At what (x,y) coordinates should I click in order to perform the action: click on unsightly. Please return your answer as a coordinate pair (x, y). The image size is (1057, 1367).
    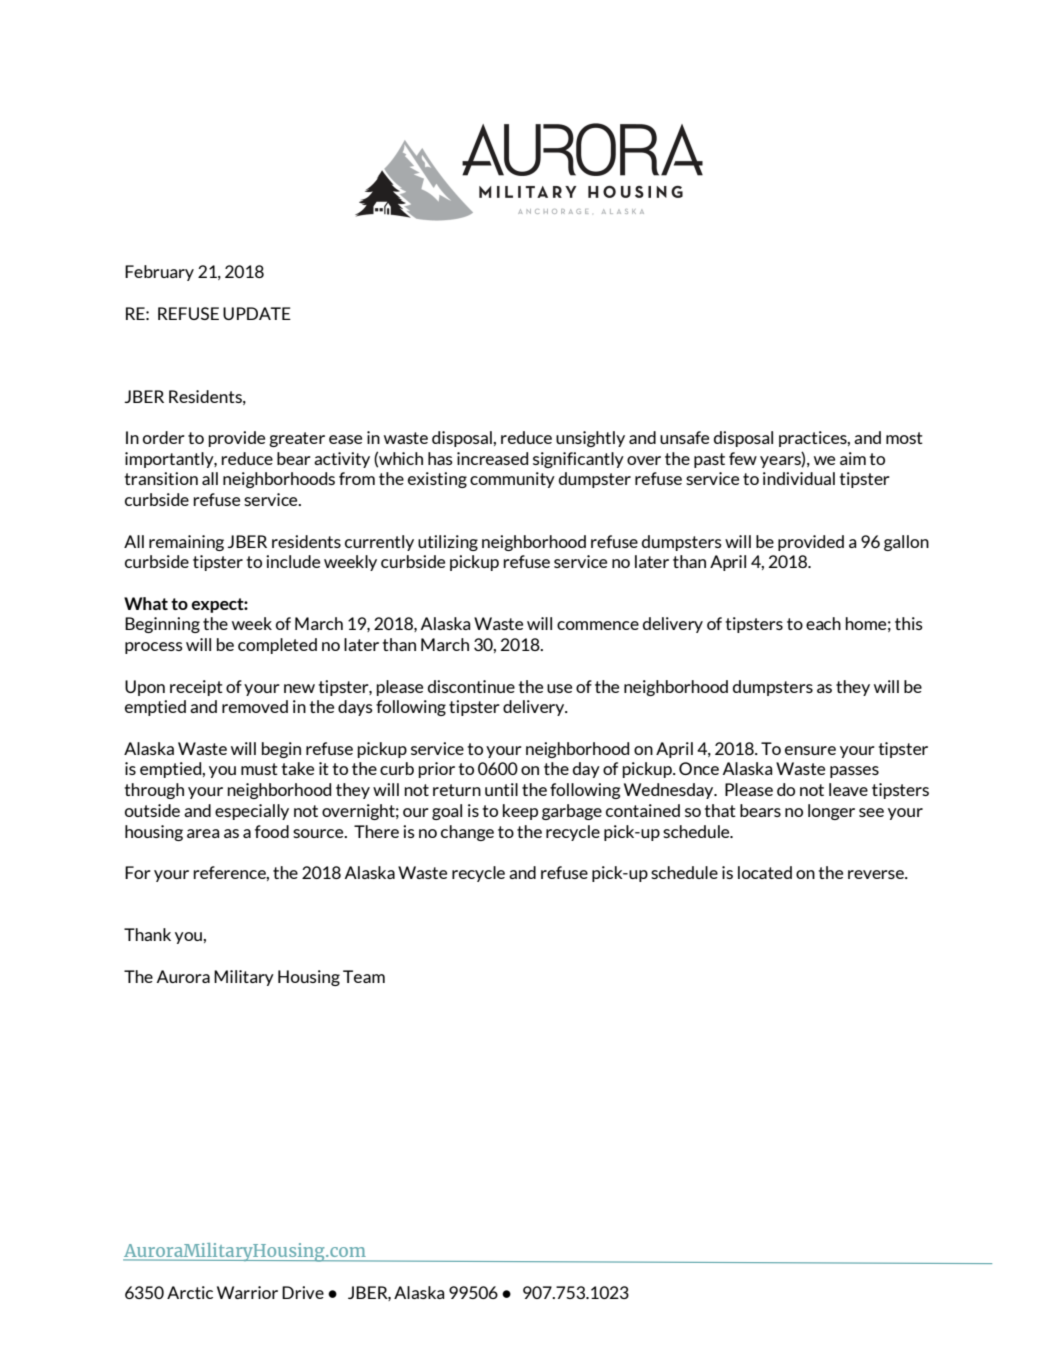
    Looking at the image, I should click on (590, 439).
